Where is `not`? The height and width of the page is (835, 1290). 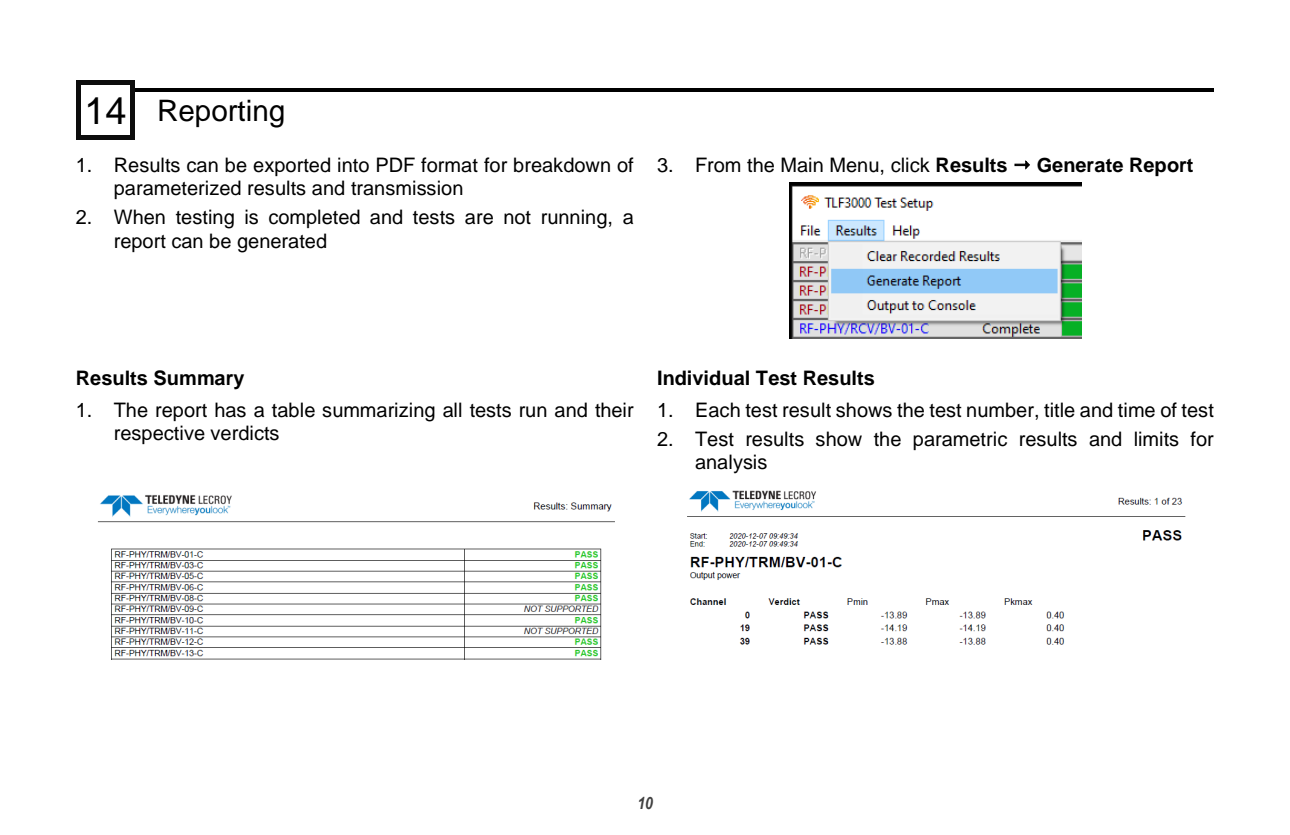 not is located at coordinates (517, 218).
